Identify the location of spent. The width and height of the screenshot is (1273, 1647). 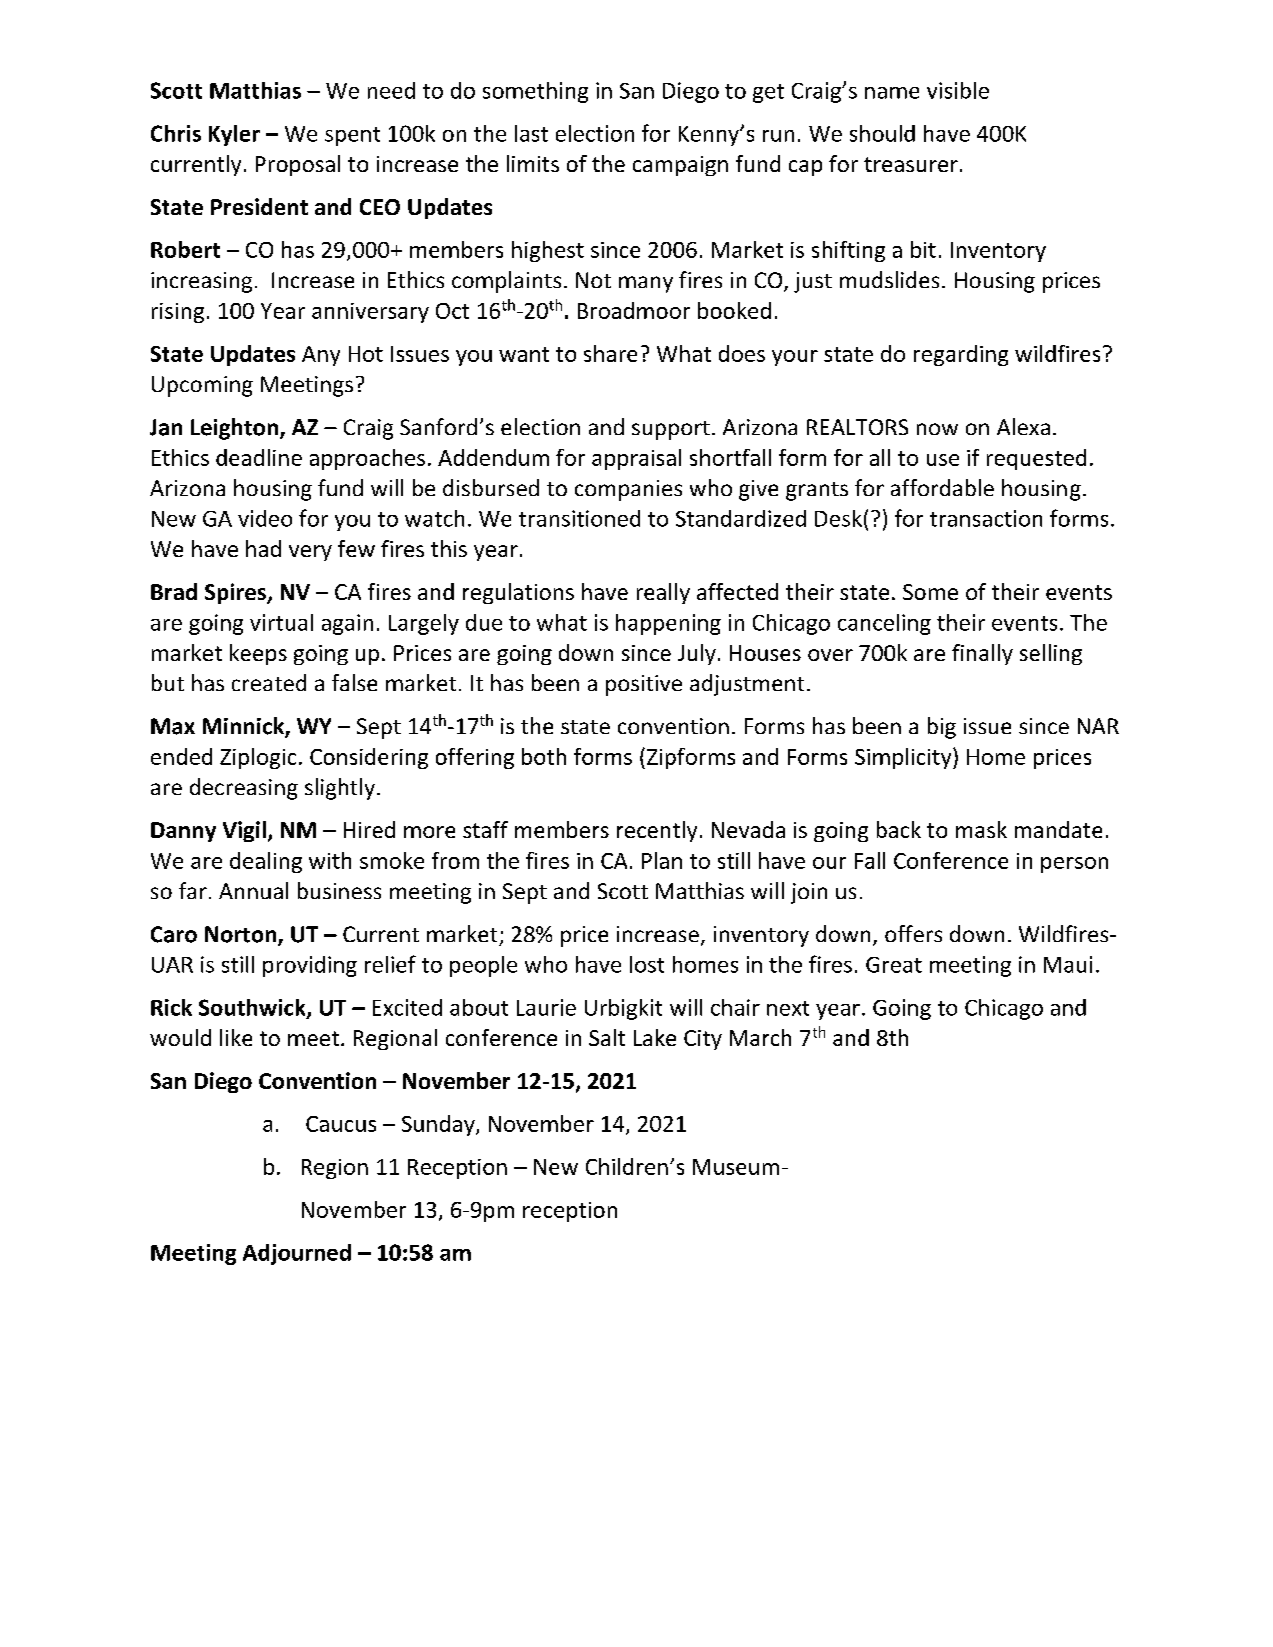
(352, 136).
